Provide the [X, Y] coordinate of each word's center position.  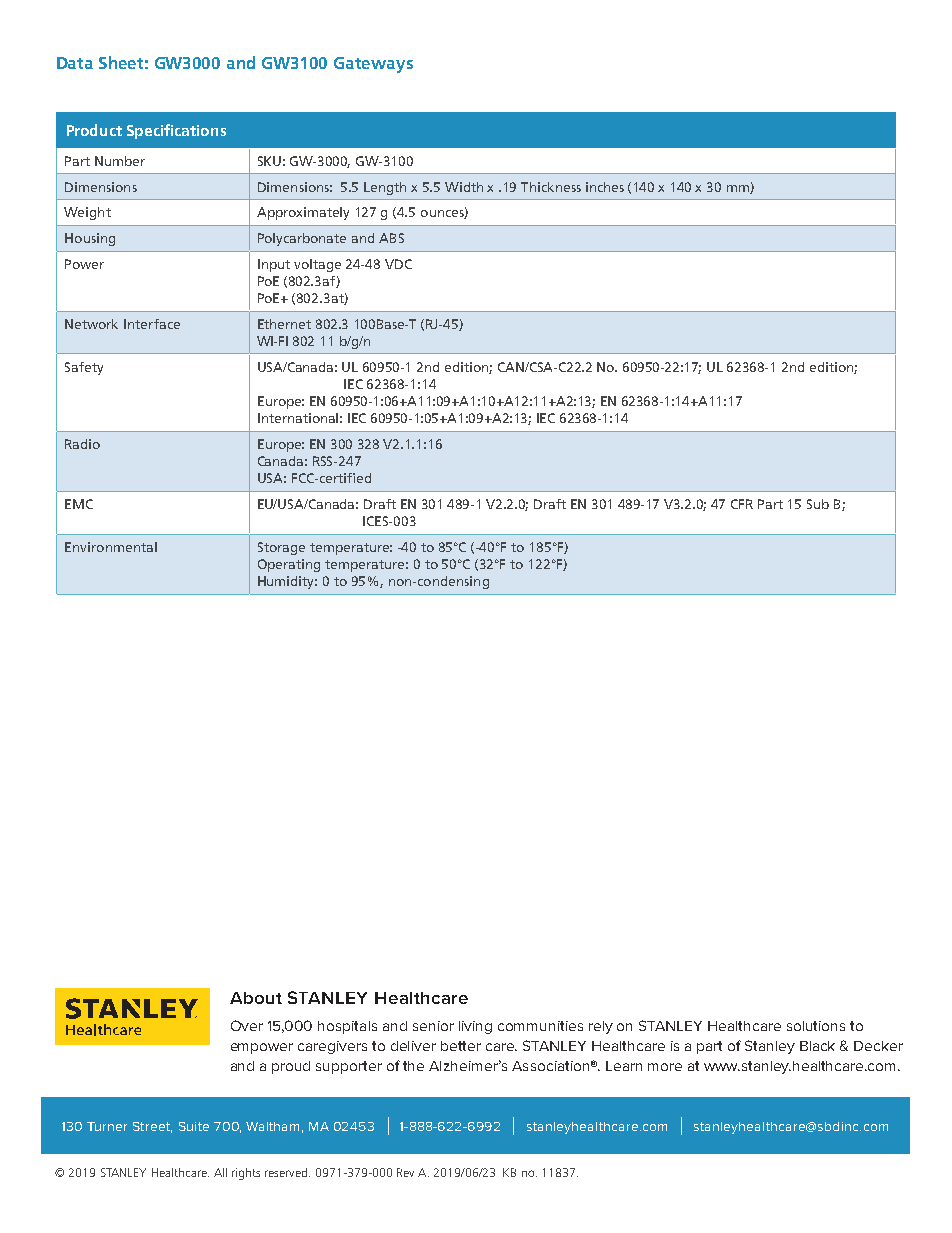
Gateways [373, 65]
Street [152, 1127]
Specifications [176, 131]
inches [605, 187]
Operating [289, 565]
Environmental [111, 547]
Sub [818, 504]
